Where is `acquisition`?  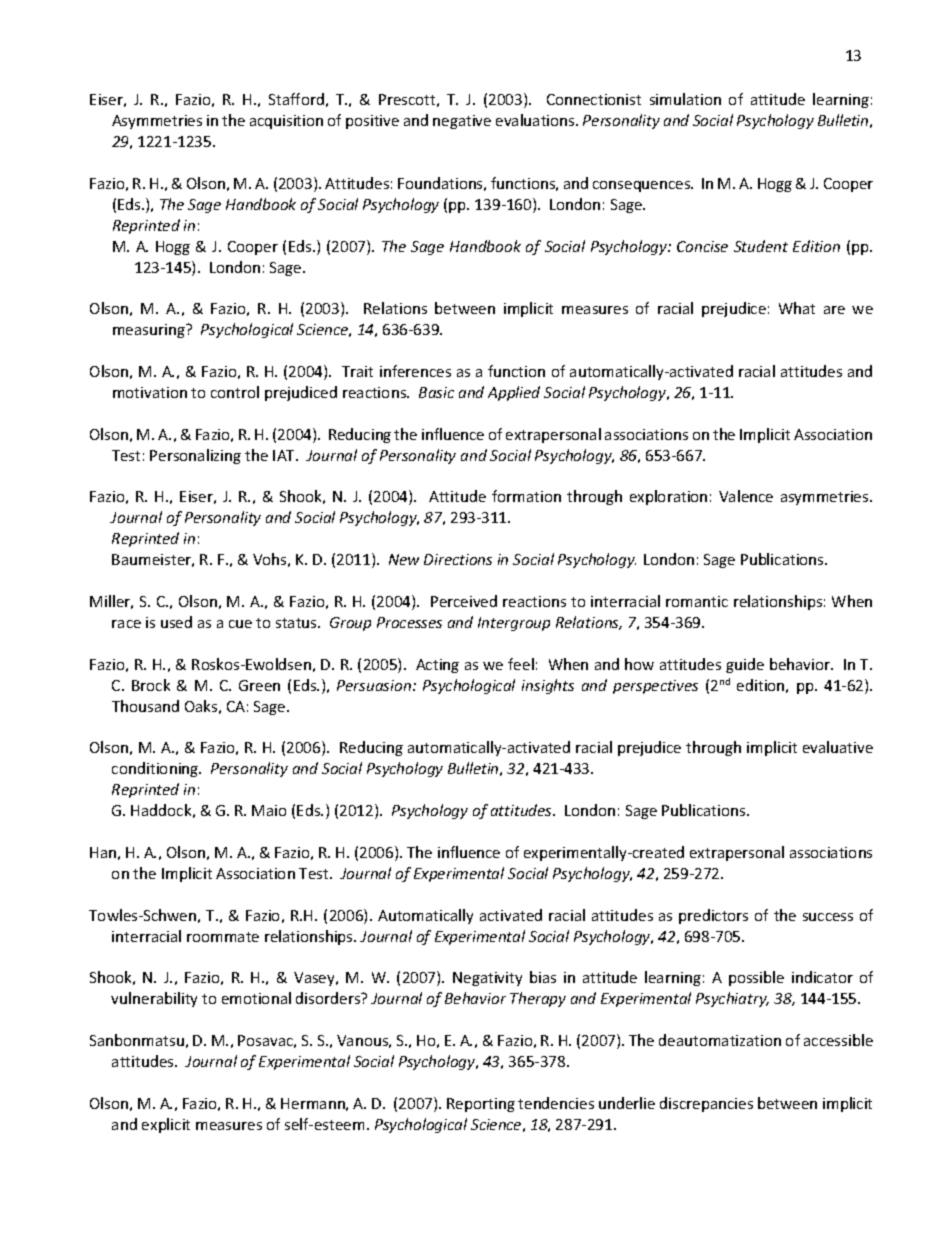
acquisition is located at coordinates (286, 122).
